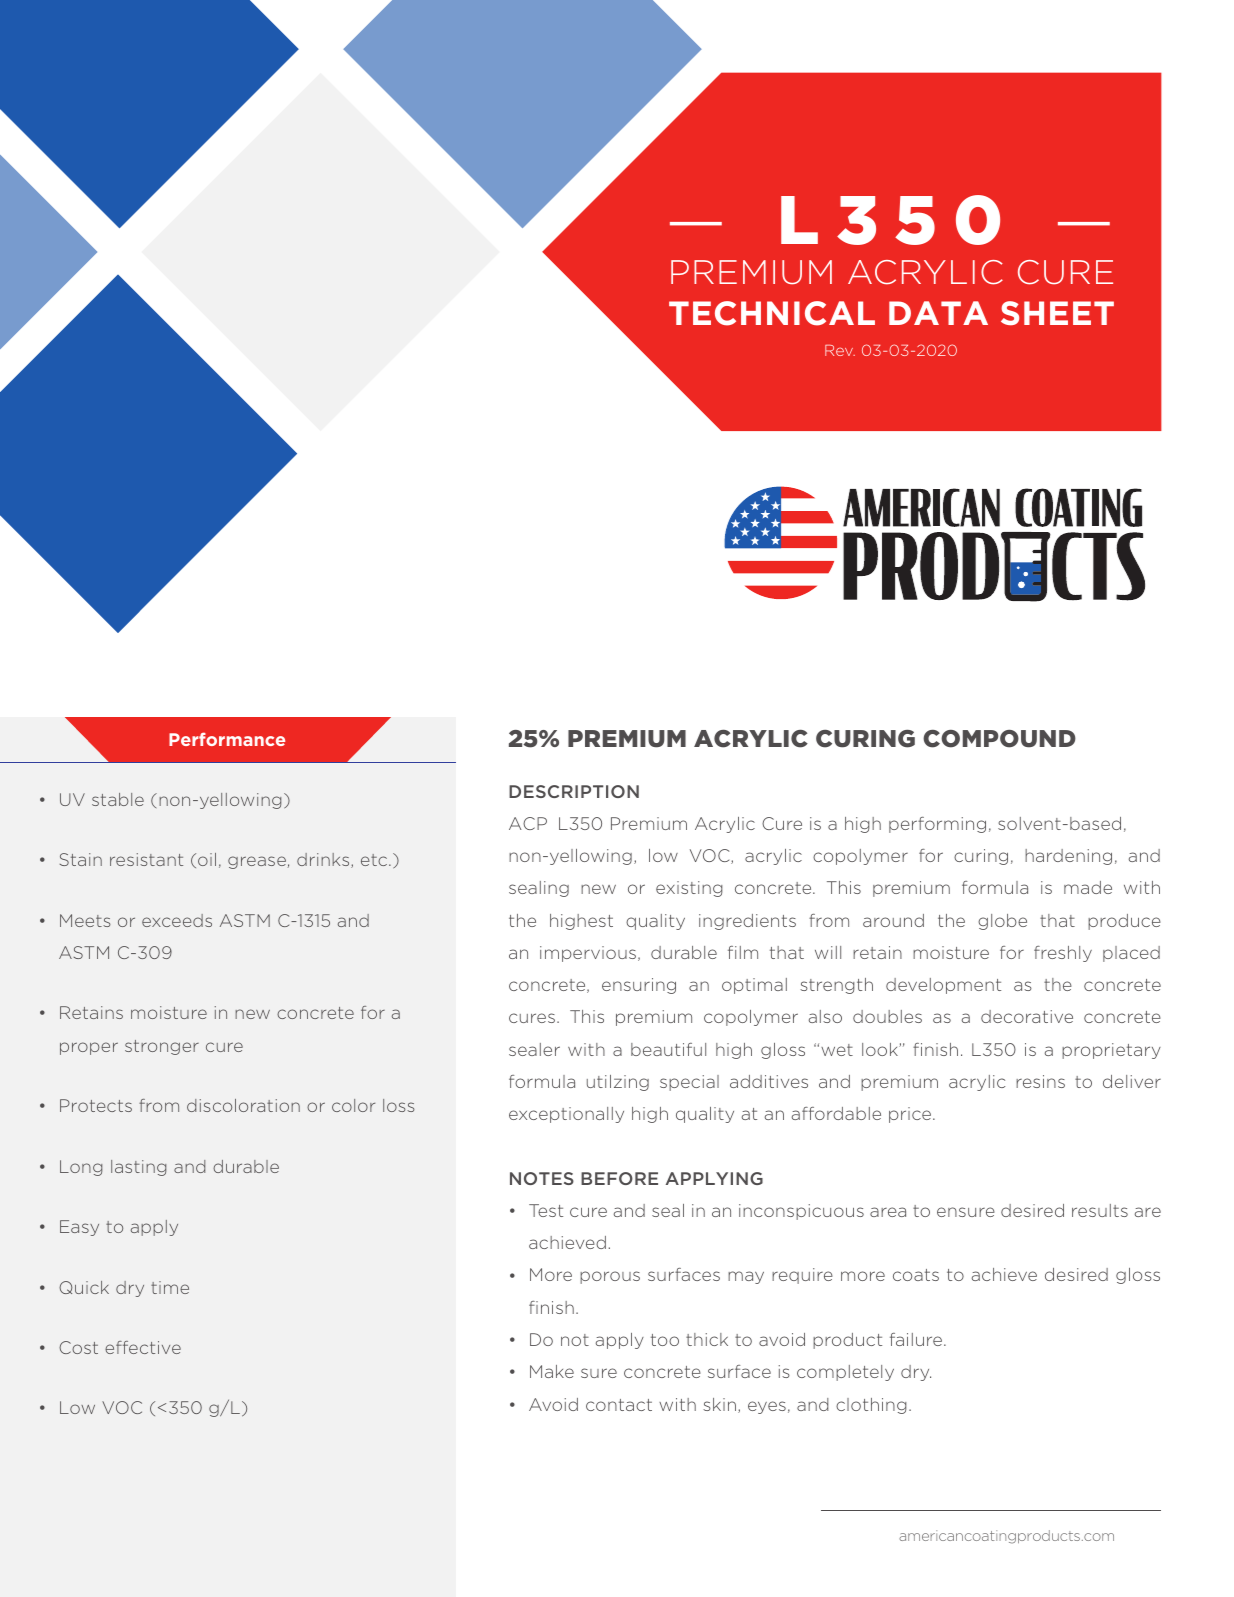 This screenshot has height=1597, width=1234. I want to click on Rev, so click(840, 350).
